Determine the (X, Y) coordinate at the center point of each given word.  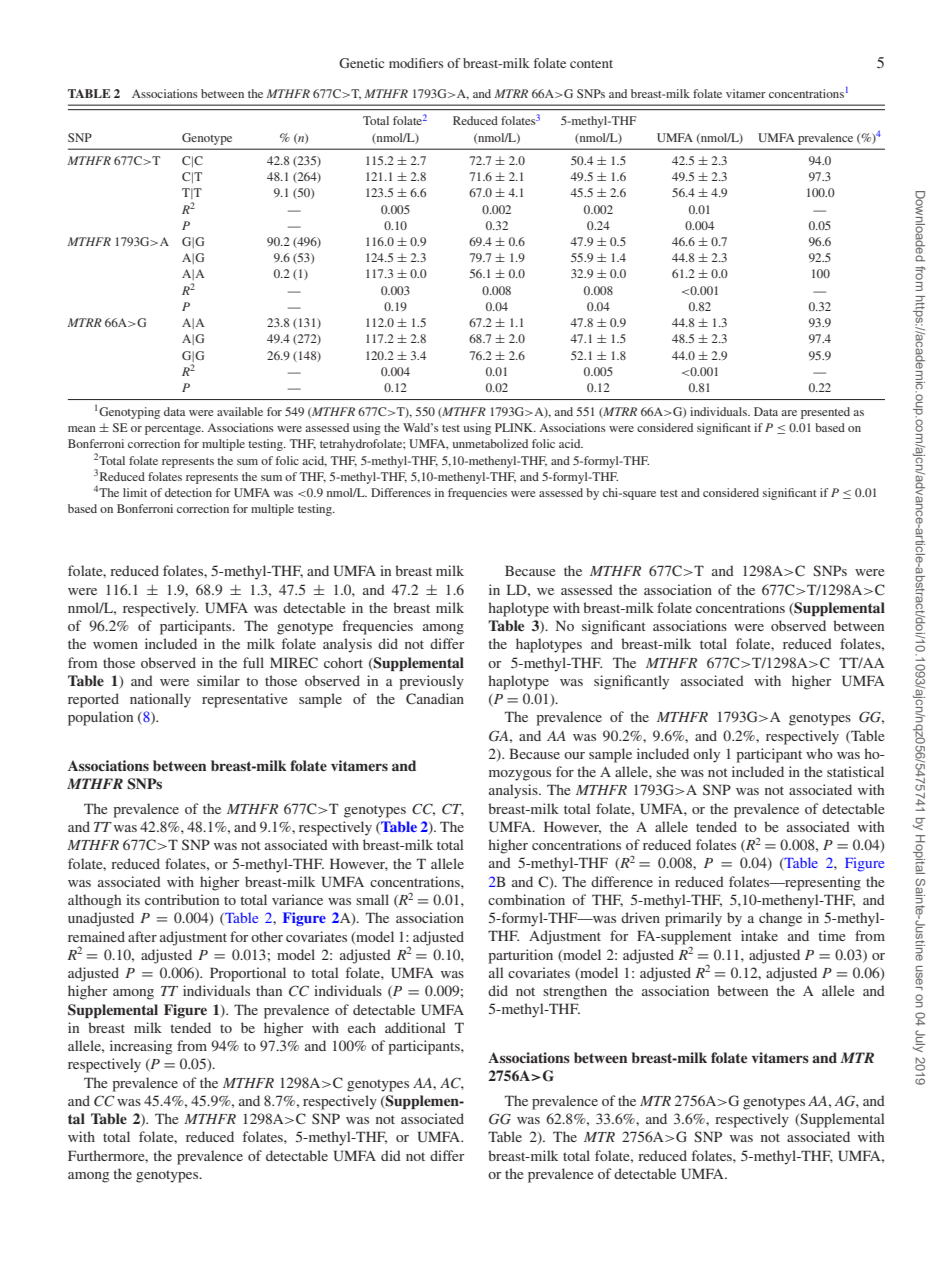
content (591, 64)
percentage (174, 430)
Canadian (435, 698)
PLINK (515, 427)
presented (825, 413)
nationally (160, 700)
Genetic (361, 63)
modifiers (416, 63)
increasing (141, 1047)
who (819, 753)
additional (415, 1027)
